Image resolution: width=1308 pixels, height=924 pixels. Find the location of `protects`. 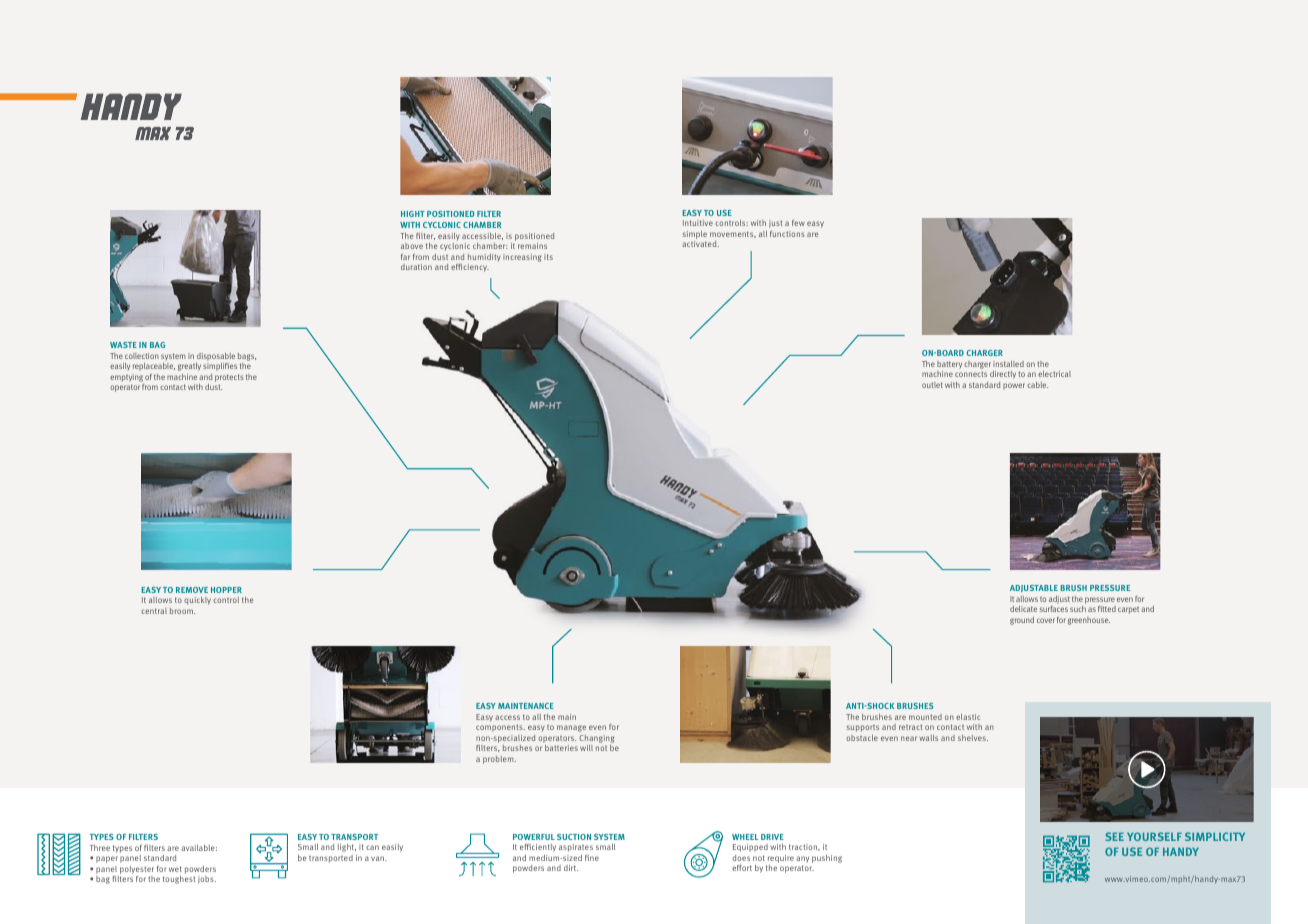

protects is located at coordinates (229, 379).
